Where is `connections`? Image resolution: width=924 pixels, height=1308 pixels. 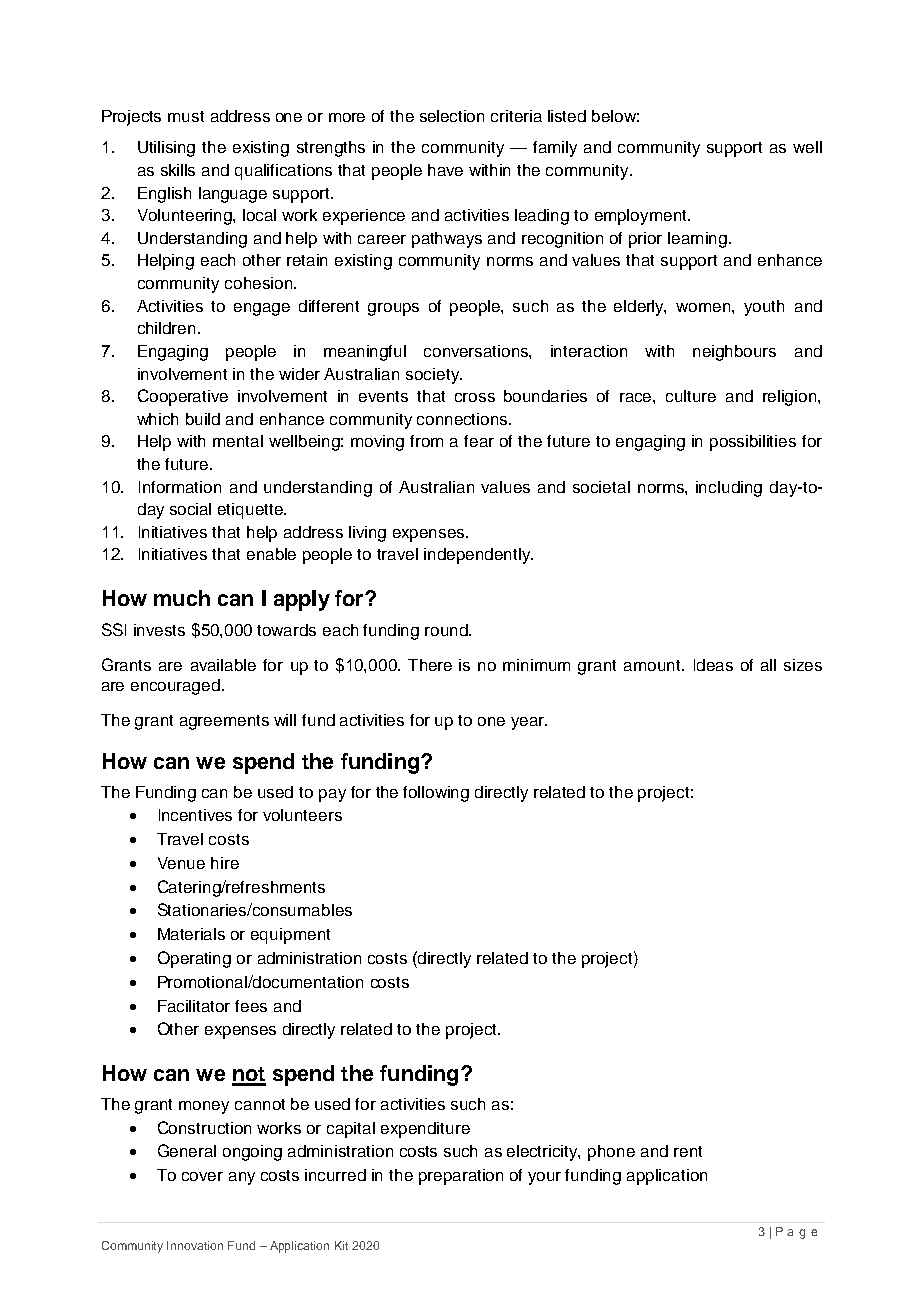
connections is located at coordinates (463, 419).
